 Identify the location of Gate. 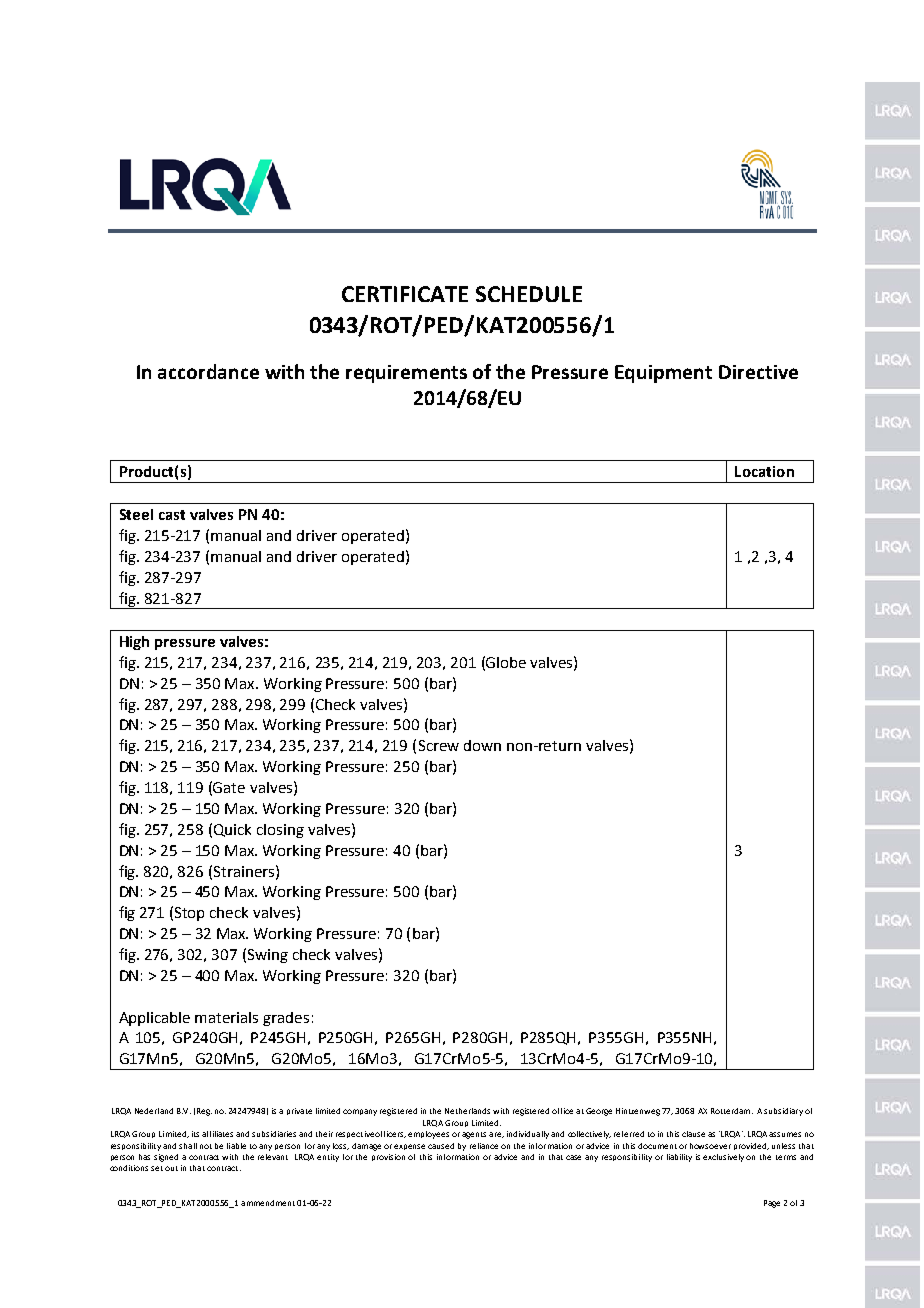
(229, 787).
